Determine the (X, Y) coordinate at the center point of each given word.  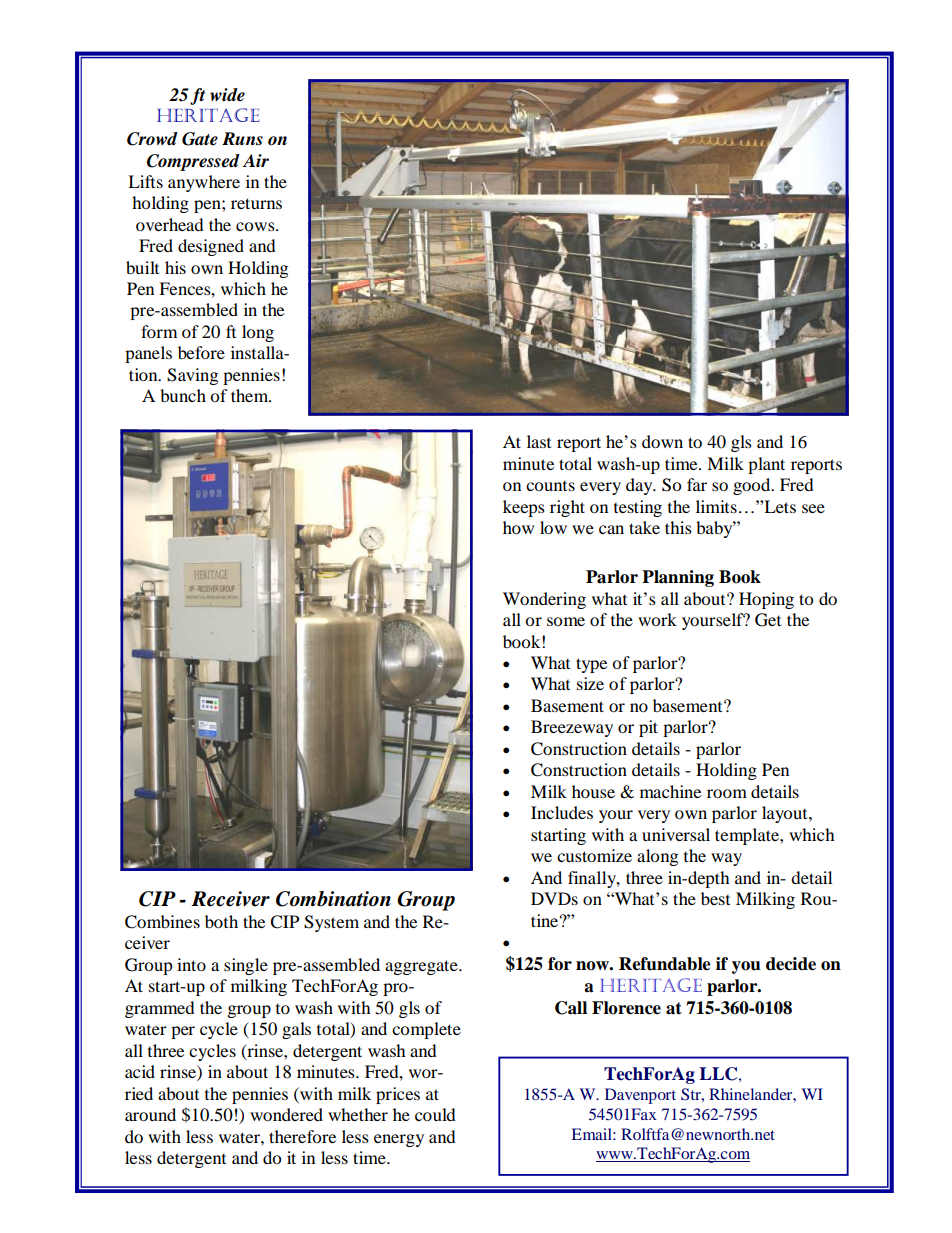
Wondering (544, 600)
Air (255, 160)
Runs (242, 139)
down (662, 441)
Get (768, 620)
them (251, 395)
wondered (286, 1114)
